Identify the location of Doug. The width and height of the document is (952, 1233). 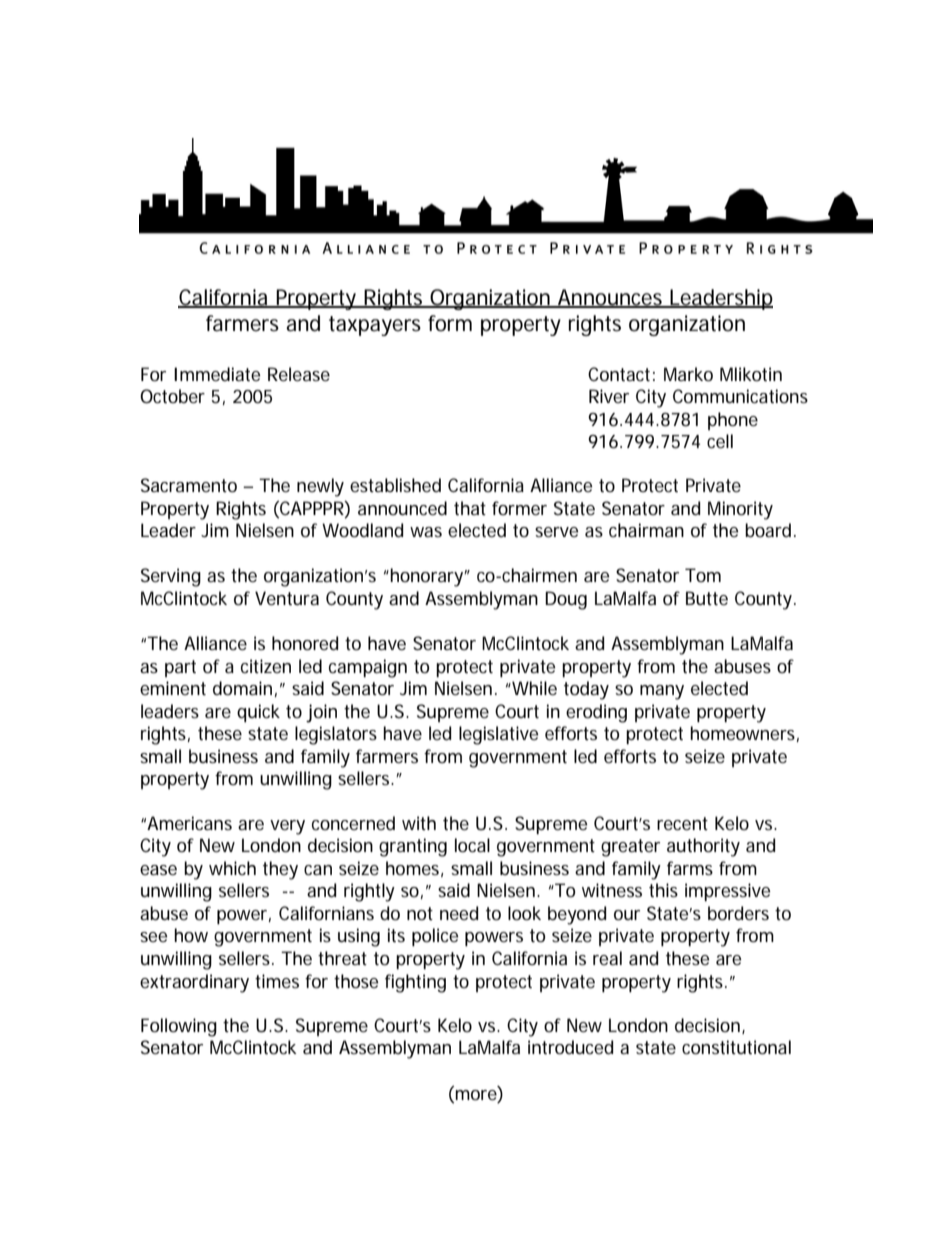
(566, 600).
